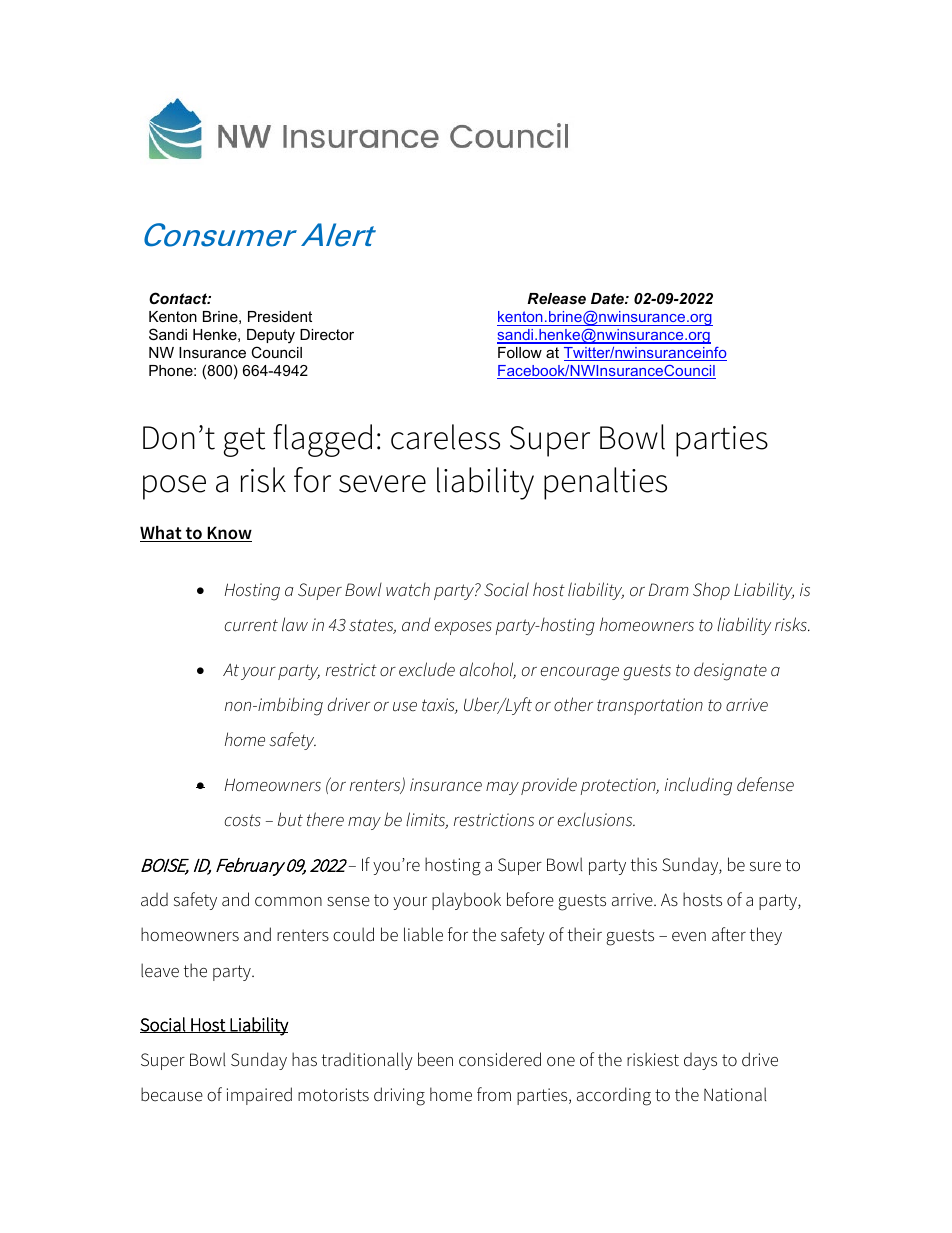 The height and width of the page is (1233, 952). I want to click on Shop, so click(711, 591).
